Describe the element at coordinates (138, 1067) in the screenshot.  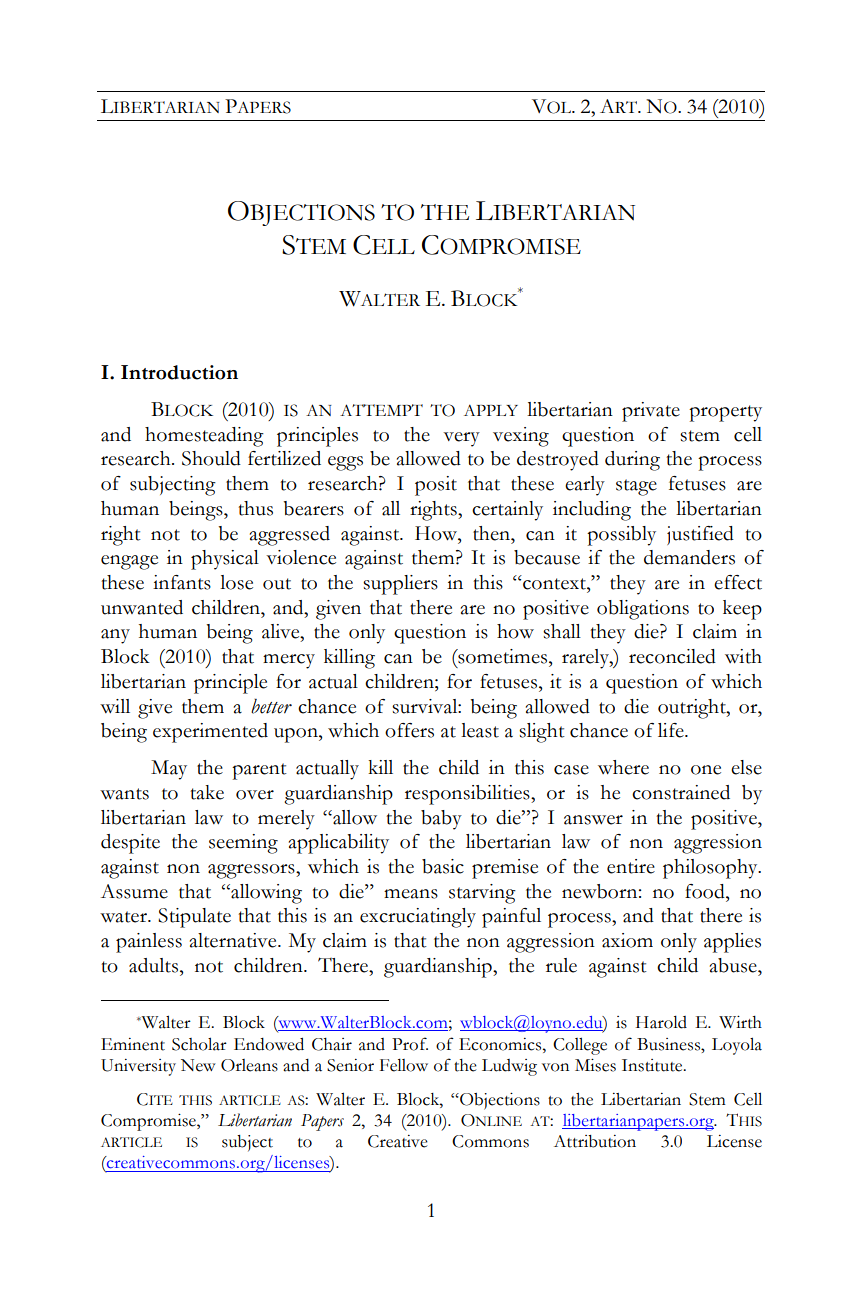
I see `University` at that location.
